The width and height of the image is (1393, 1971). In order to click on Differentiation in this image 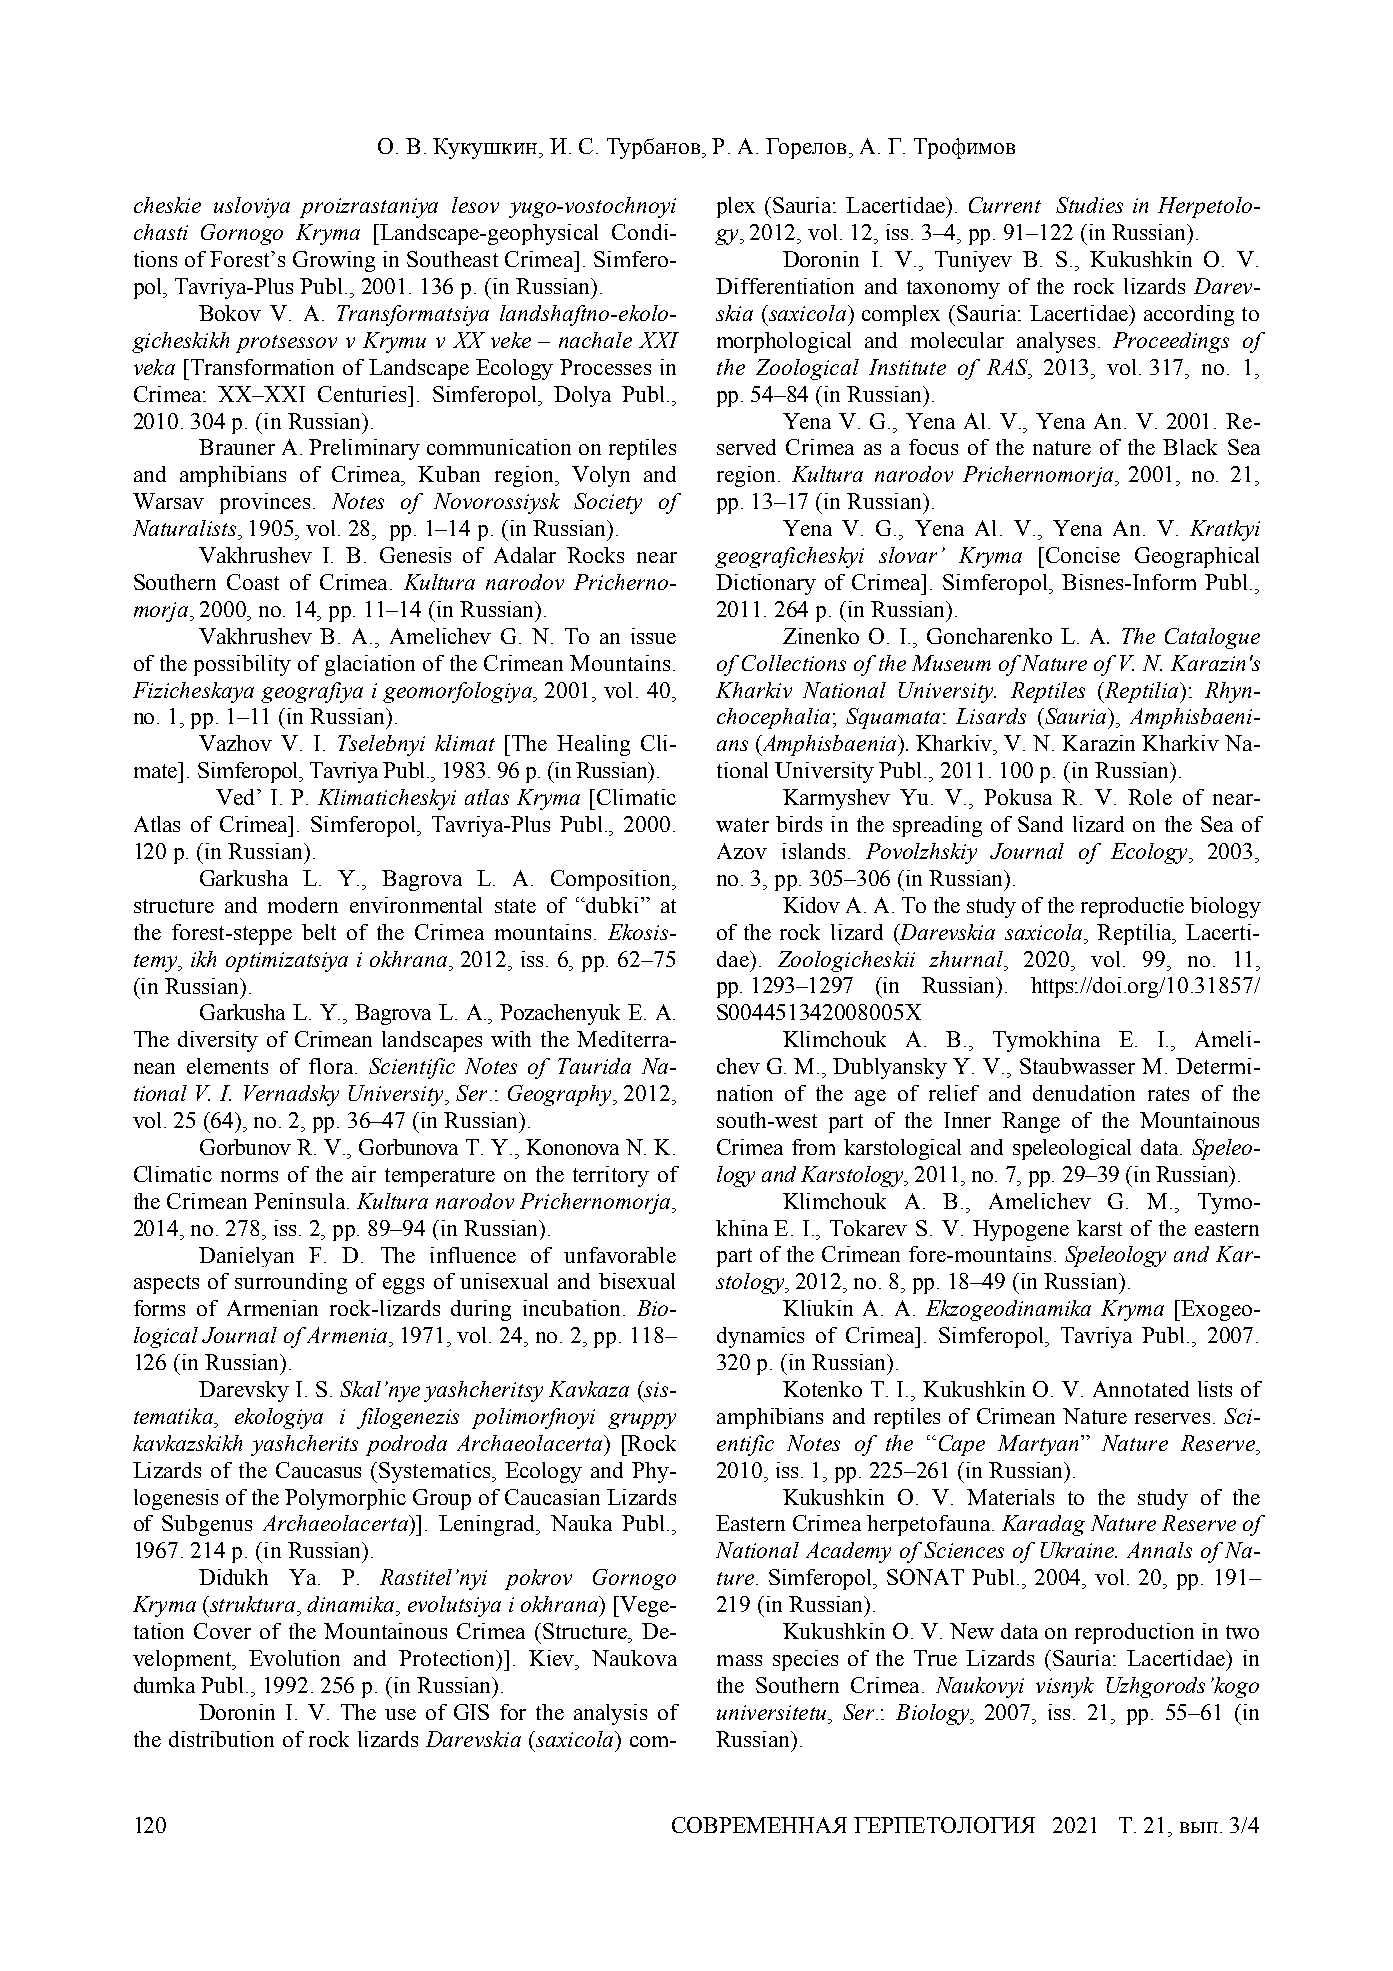, I will do `click(785, 286)`.
